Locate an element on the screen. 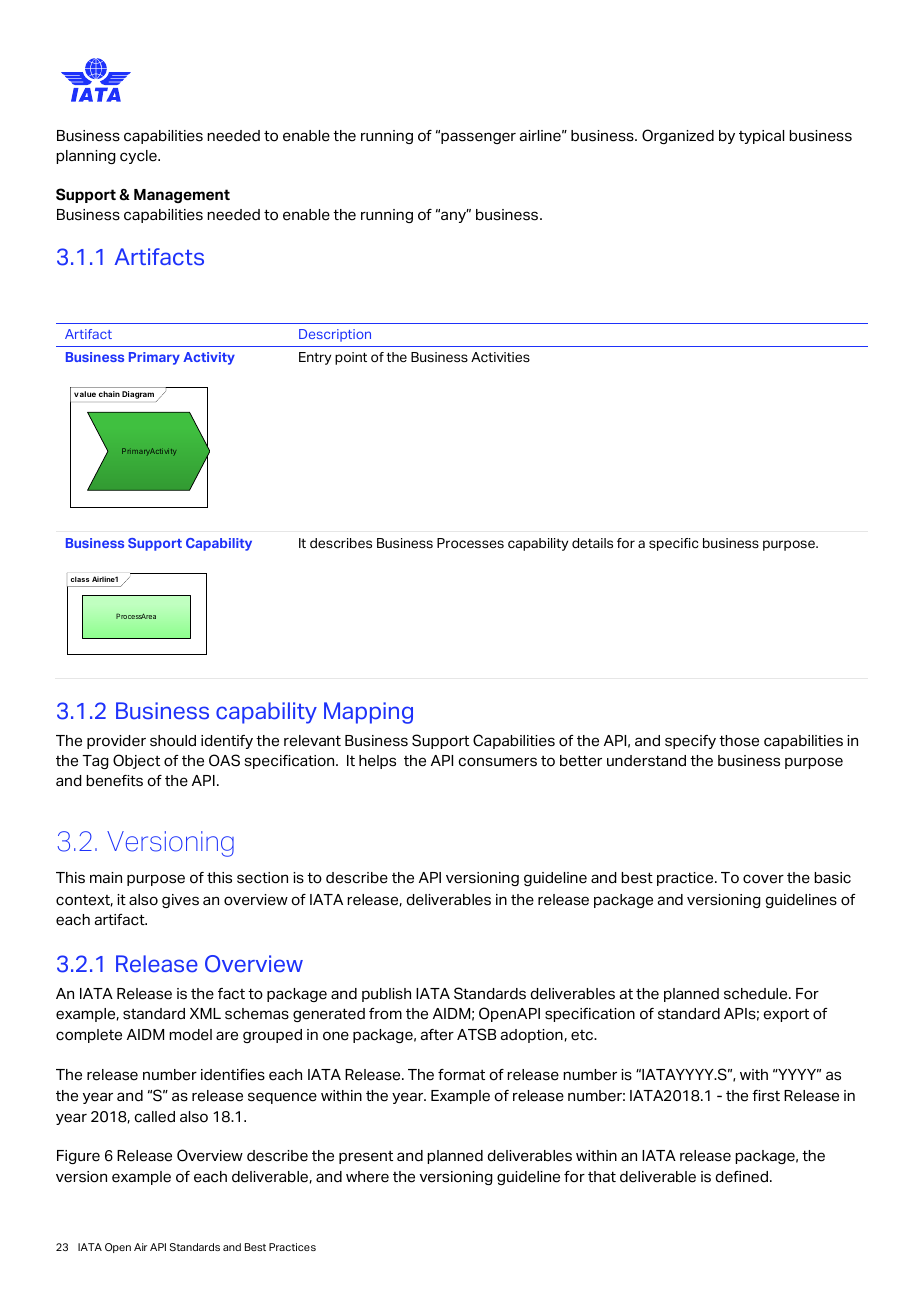 The width and height of the screenshot is (924, 1307). Diagram is located at coordinates (138, 395).
